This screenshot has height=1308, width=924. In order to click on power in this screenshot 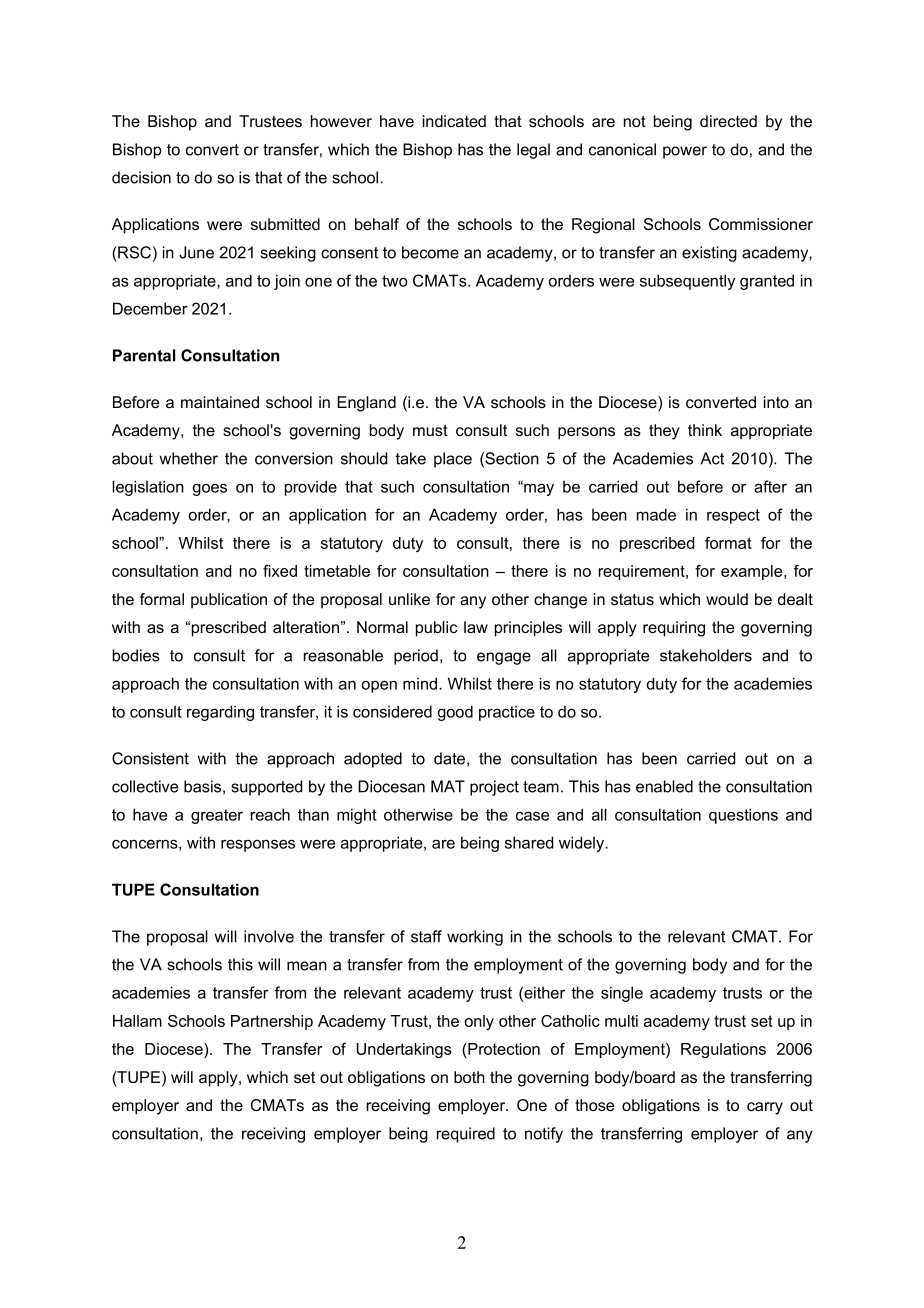, I will do `click(685, 152)`.
